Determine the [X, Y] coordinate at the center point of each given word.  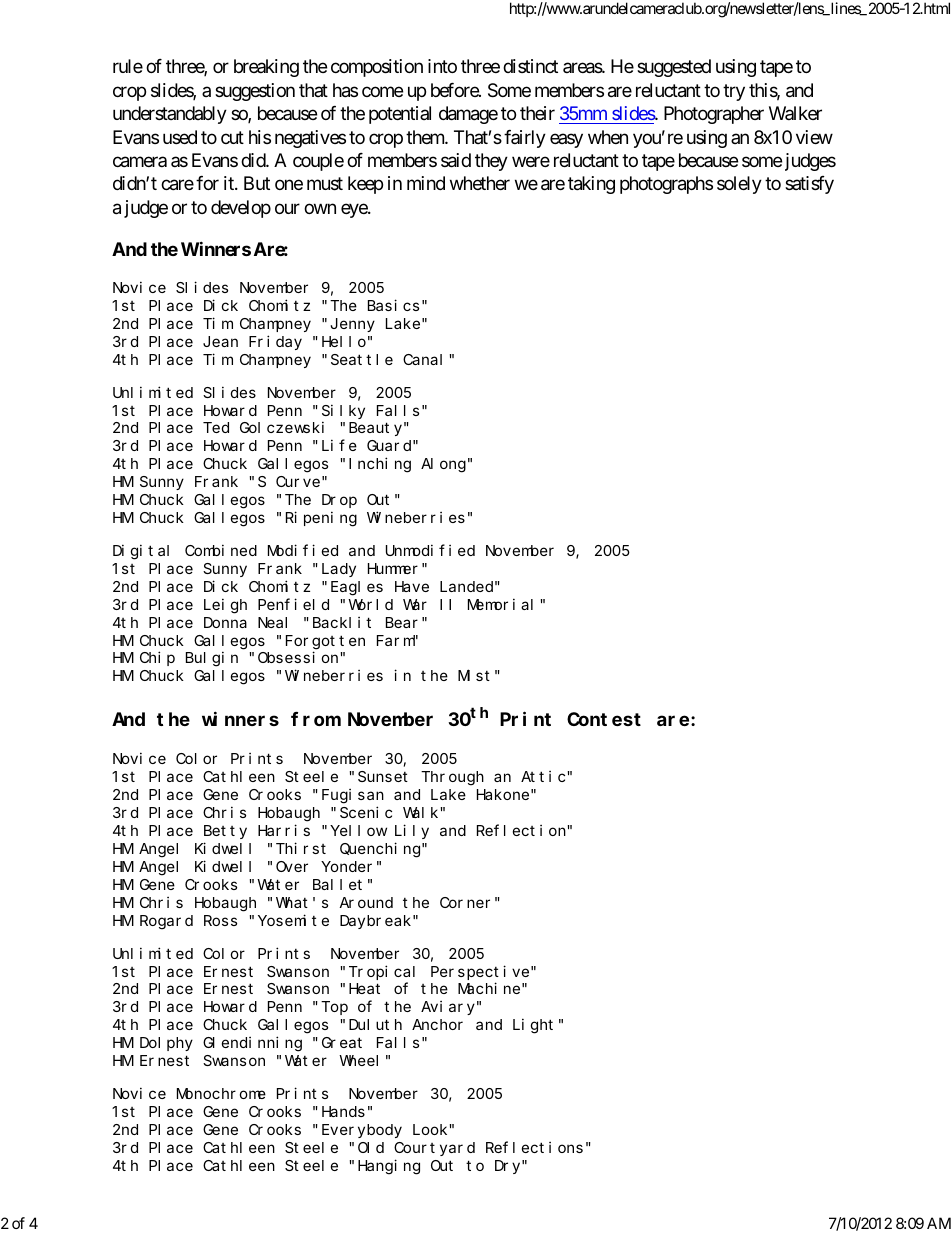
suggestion [255, 92]
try [734, 92]
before [455, 90]
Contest [604, 719]
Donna [225, 622]
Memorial [500, 604]
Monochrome [221, 1093]
